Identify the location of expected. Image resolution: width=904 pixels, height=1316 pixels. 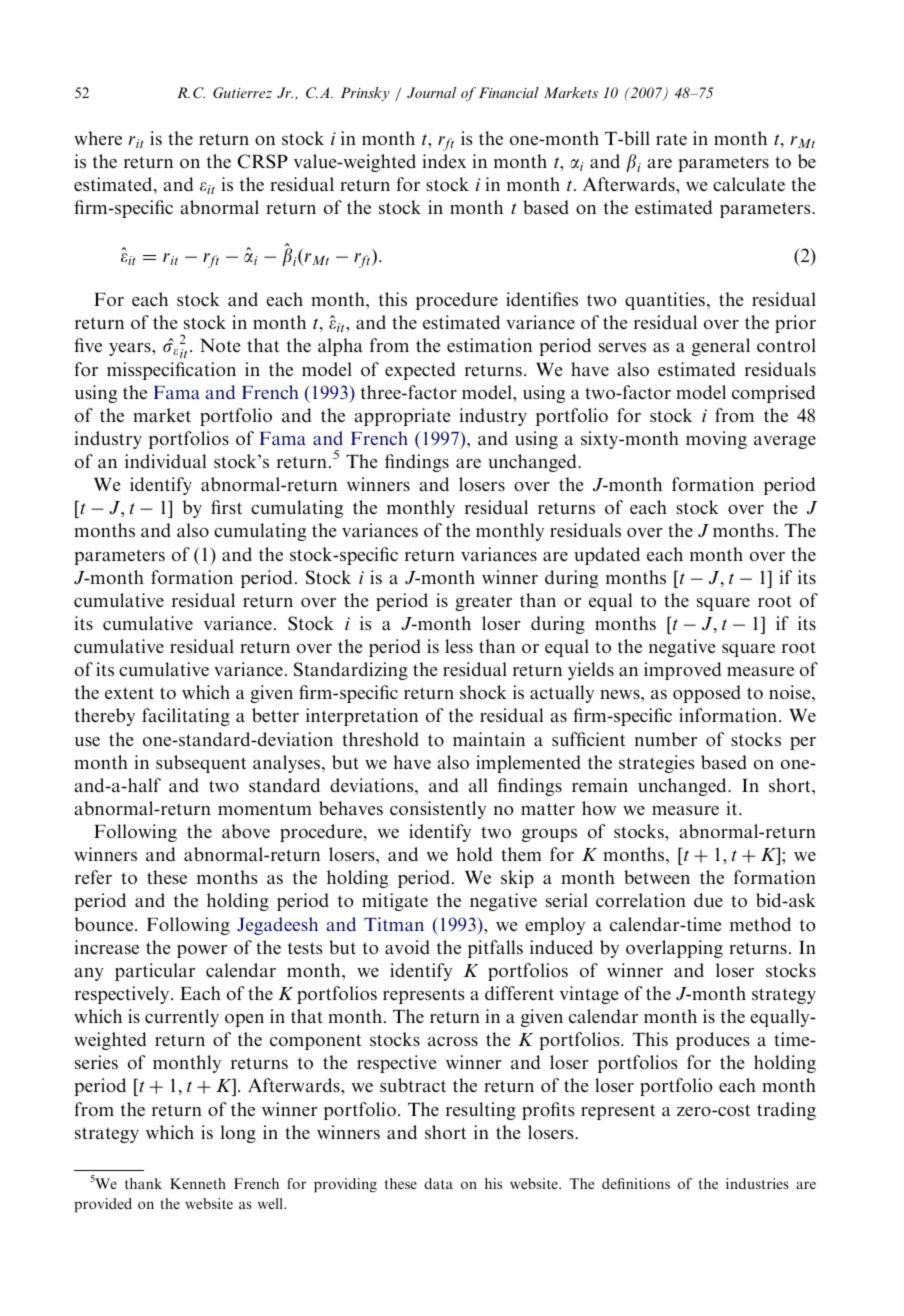
(420, 371).
